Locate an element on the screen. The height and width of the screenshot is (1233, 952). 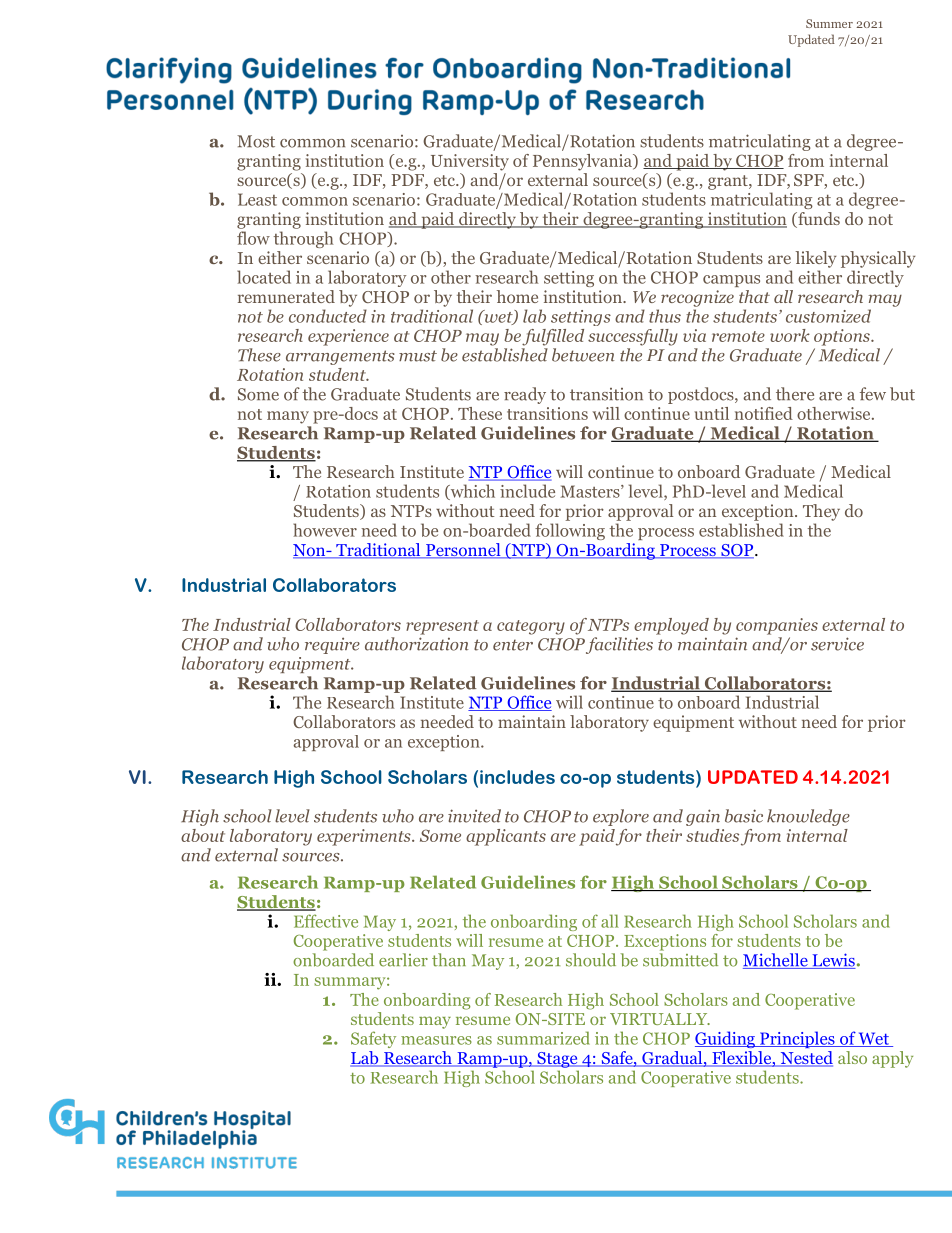
home is located at coordinates (517, 296).
